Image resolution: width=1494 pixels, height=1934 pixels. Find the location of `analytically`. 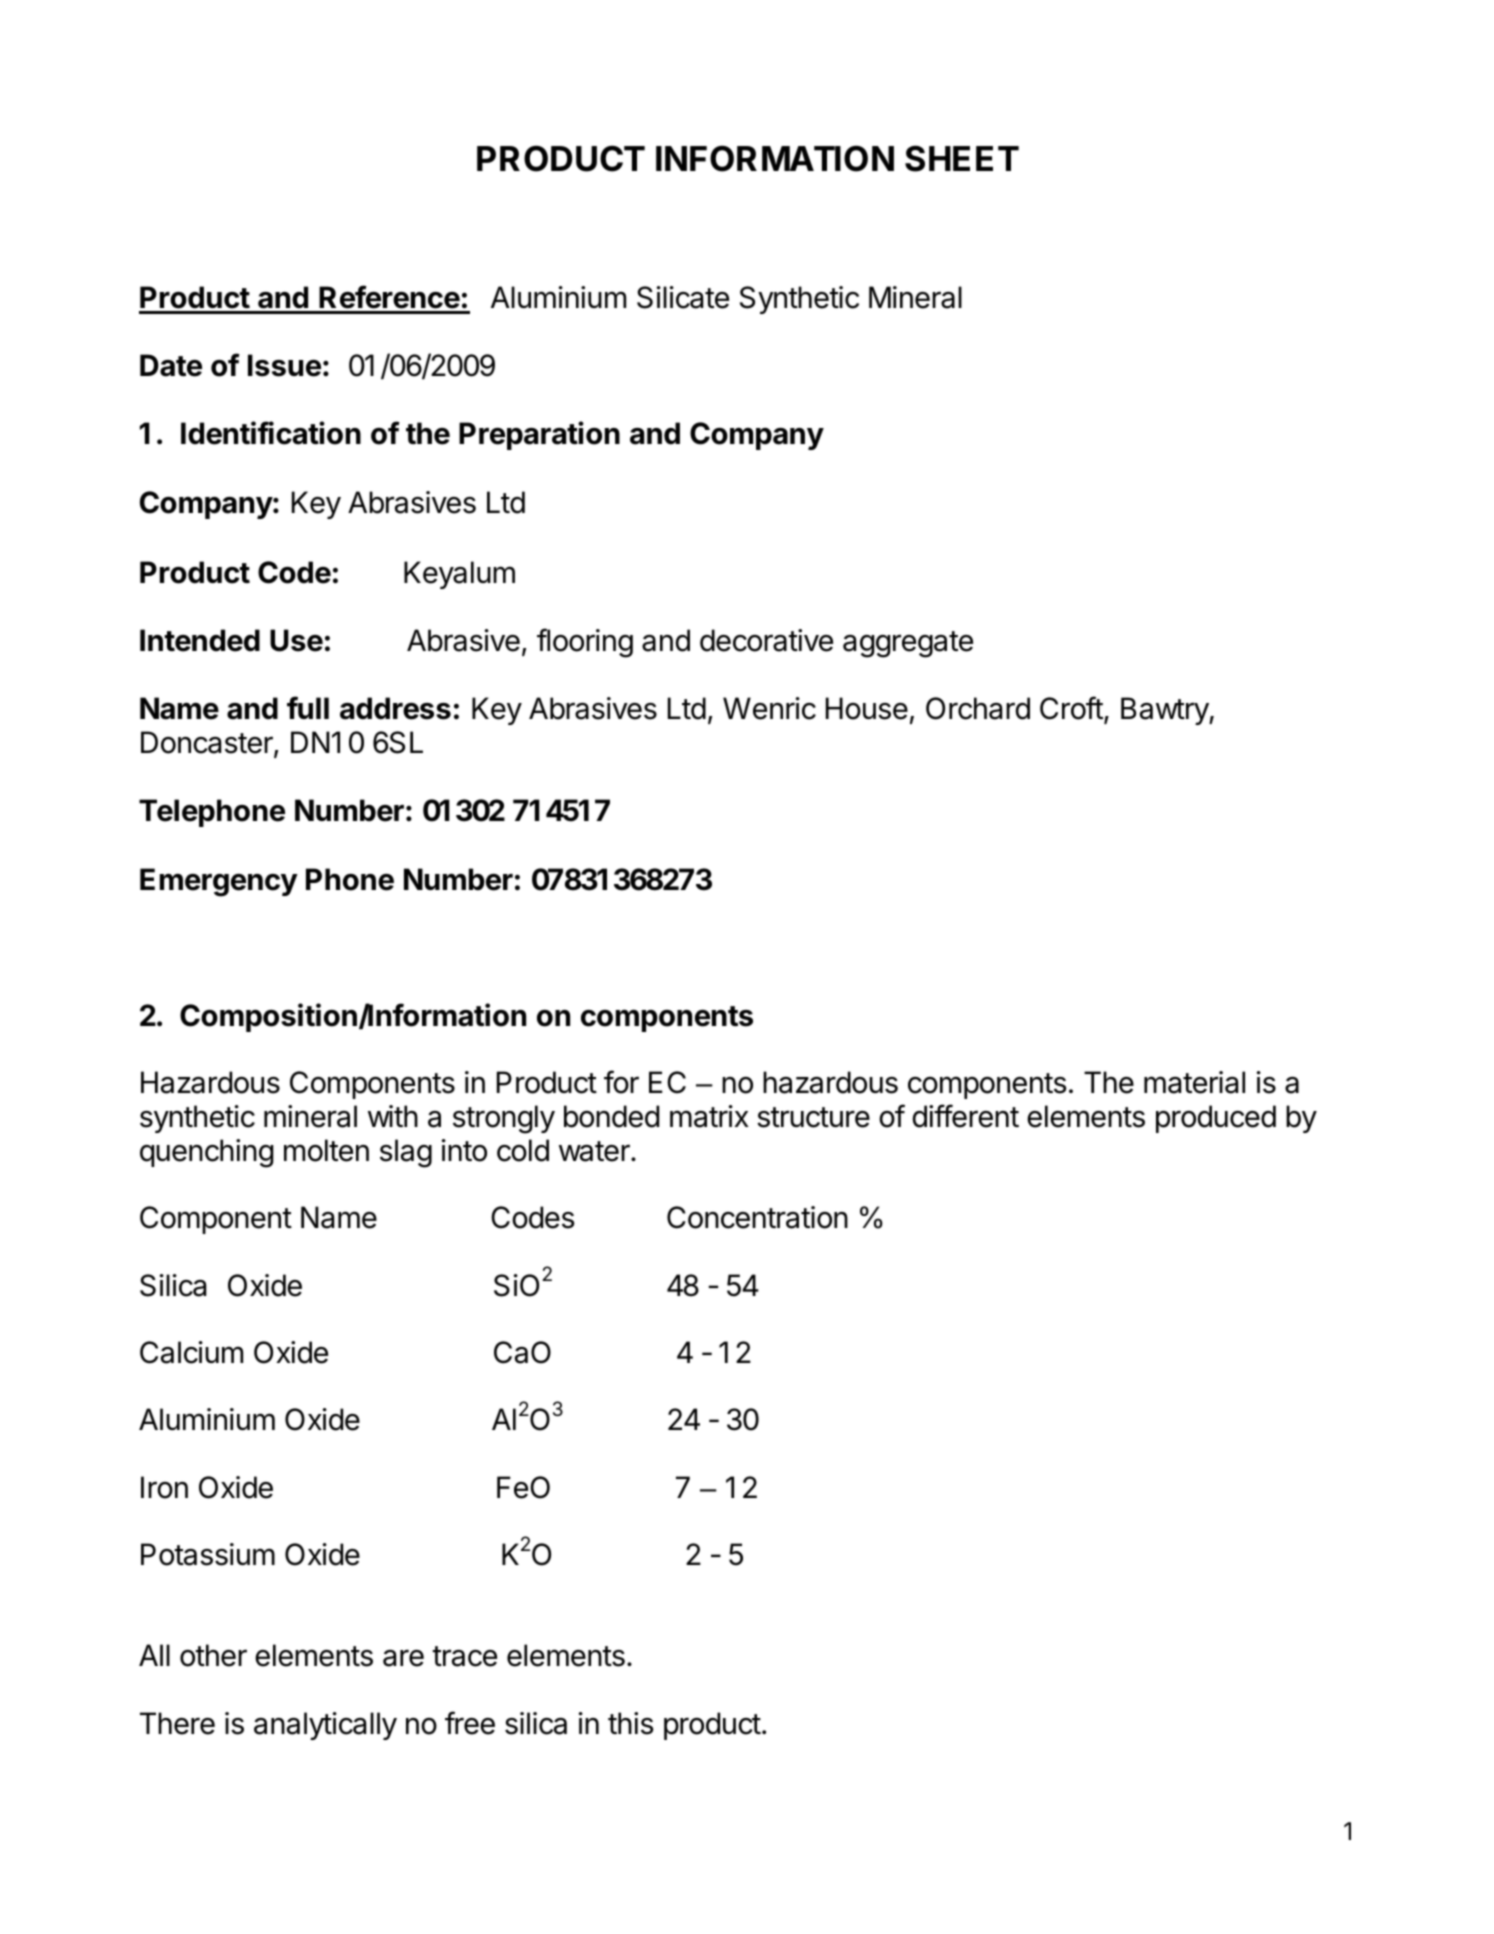

analytically is located at coordinates (325, 1726).
